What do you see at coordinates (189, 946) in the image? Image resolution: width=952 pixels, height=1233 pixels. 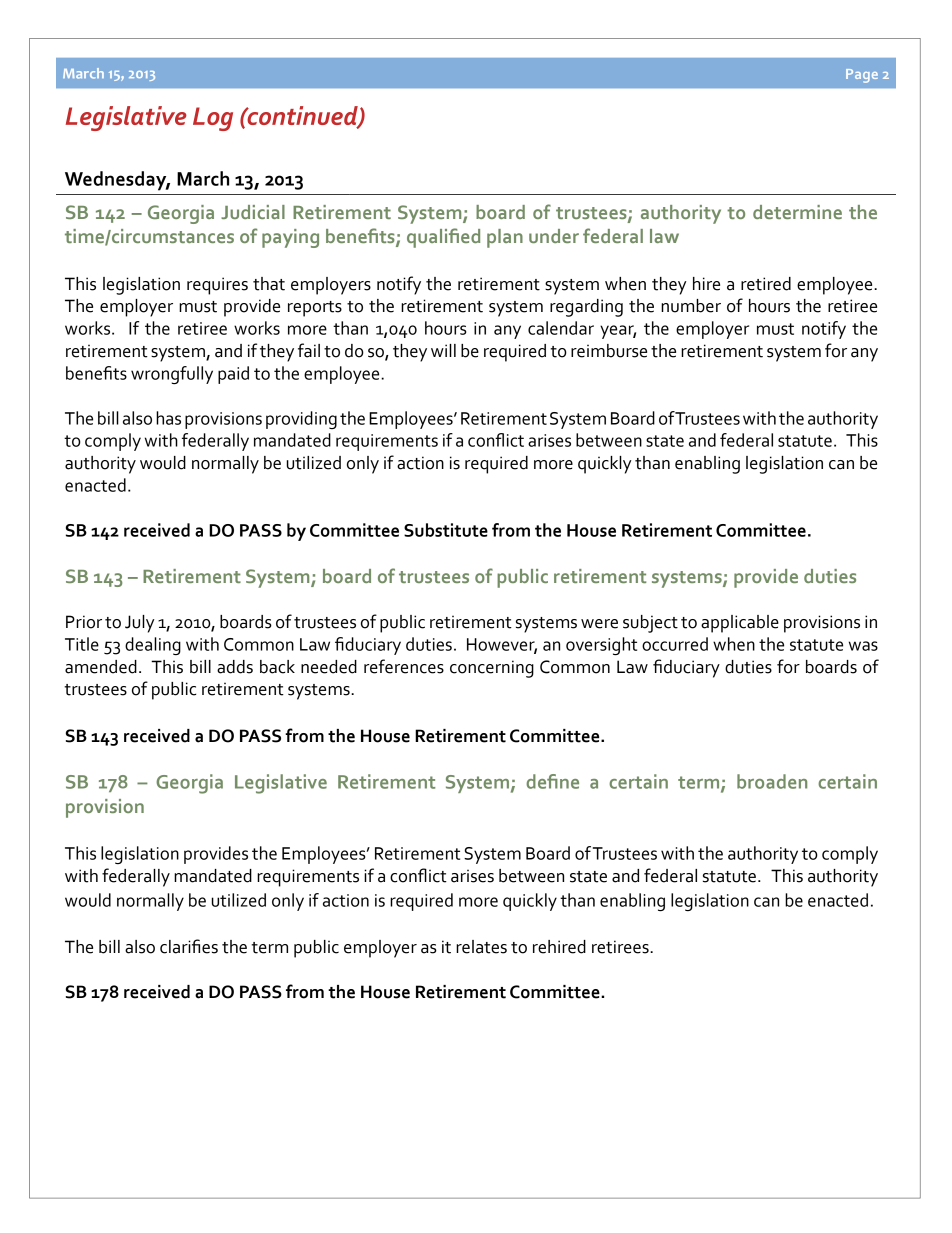 I see `clarifies` at bounding box center [189, 946].
